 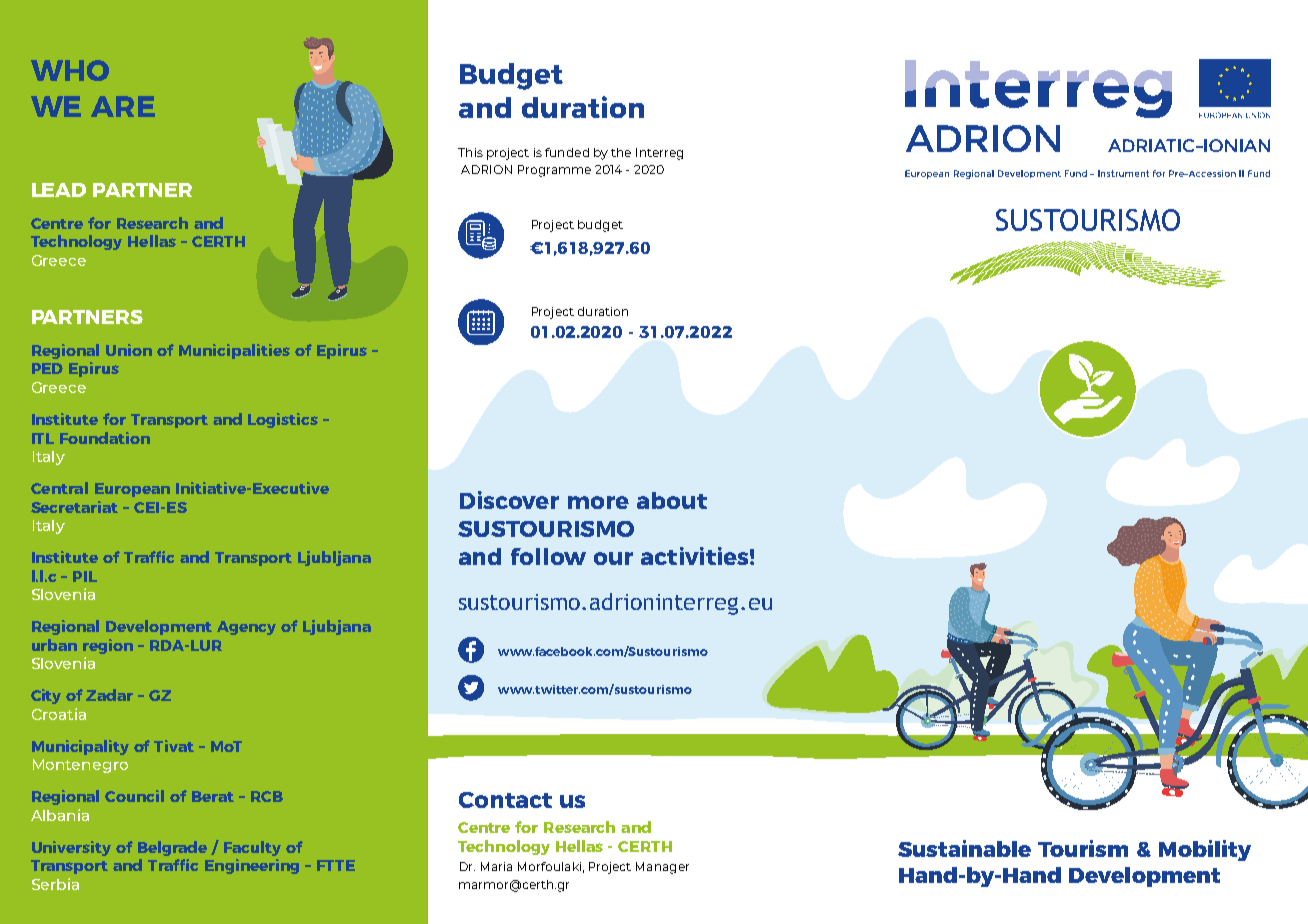 What do you see at coordinates (567, 152) in the screenshot?
I see `funded` at bounding box center [567, 152].
